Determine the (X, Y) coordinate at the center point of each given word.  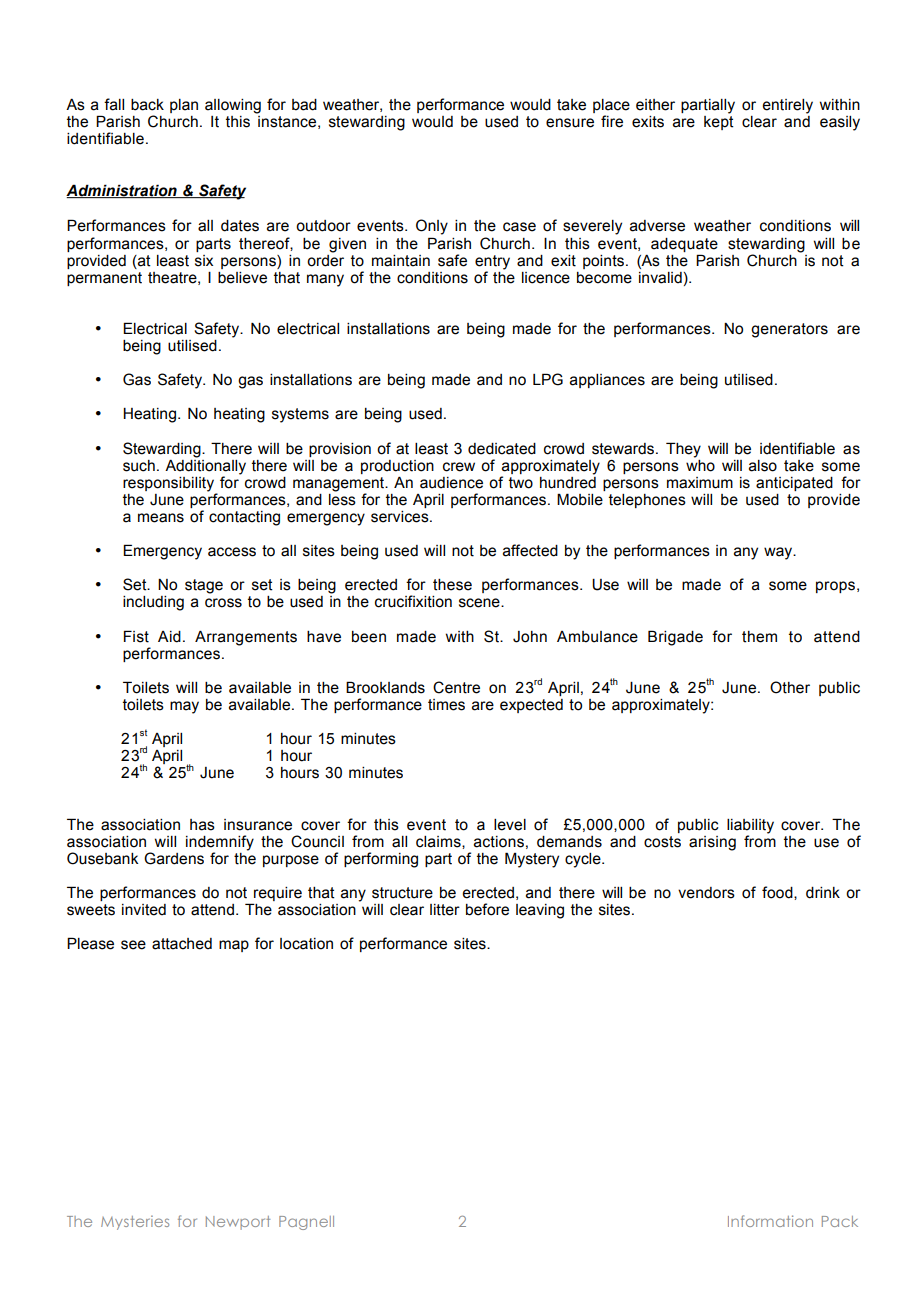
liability (750, 826)
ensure (570, 123)
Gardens (174, 858)
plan (184, 106)
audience (451, 483)
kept (719, 123)
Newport (238, 1223)
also (763, 466)
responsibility (168, 484)
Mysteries (135, 1222)
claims (439, 842)
